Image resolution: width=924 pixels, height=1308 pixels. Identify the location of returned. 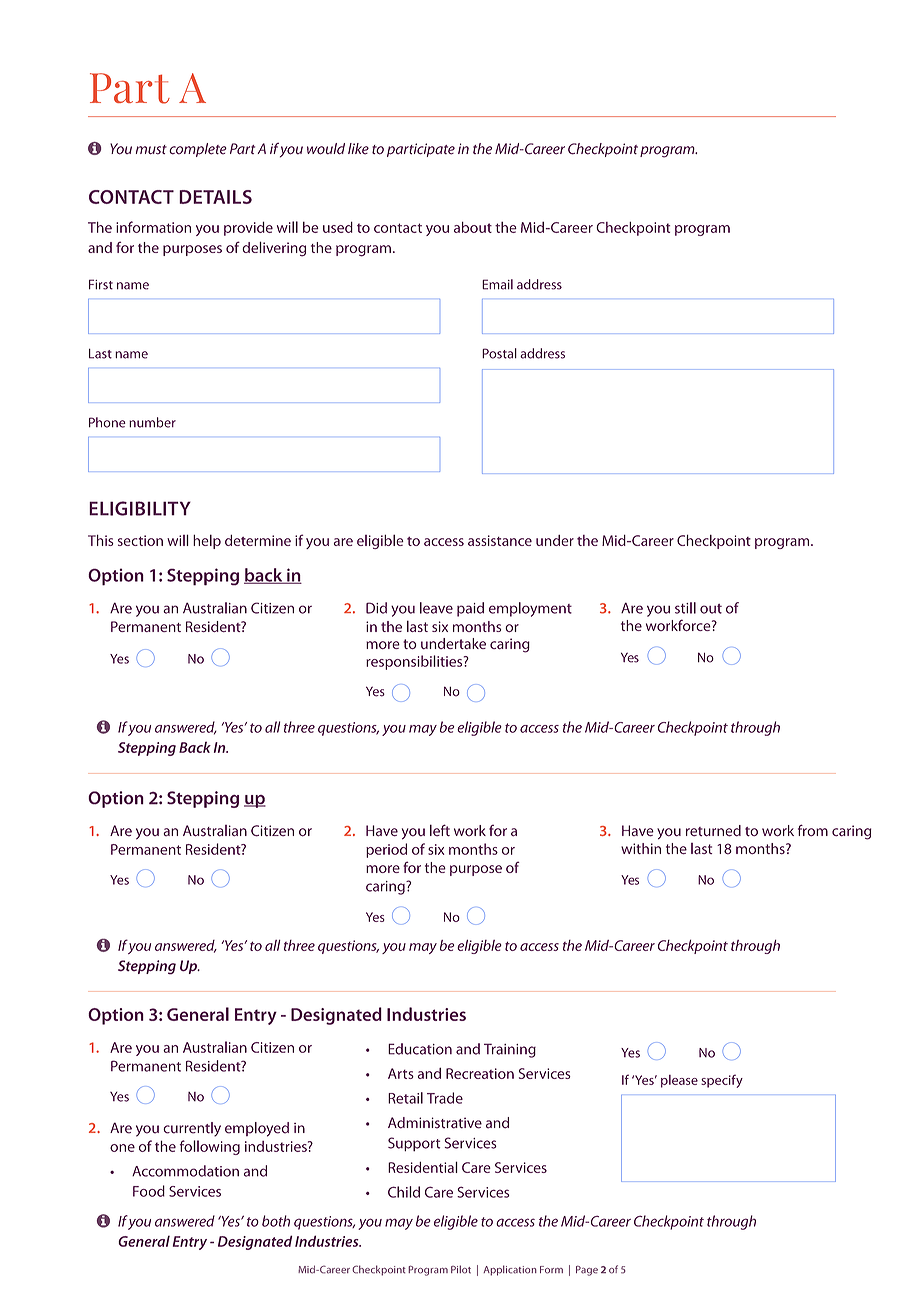
(713, 831).
